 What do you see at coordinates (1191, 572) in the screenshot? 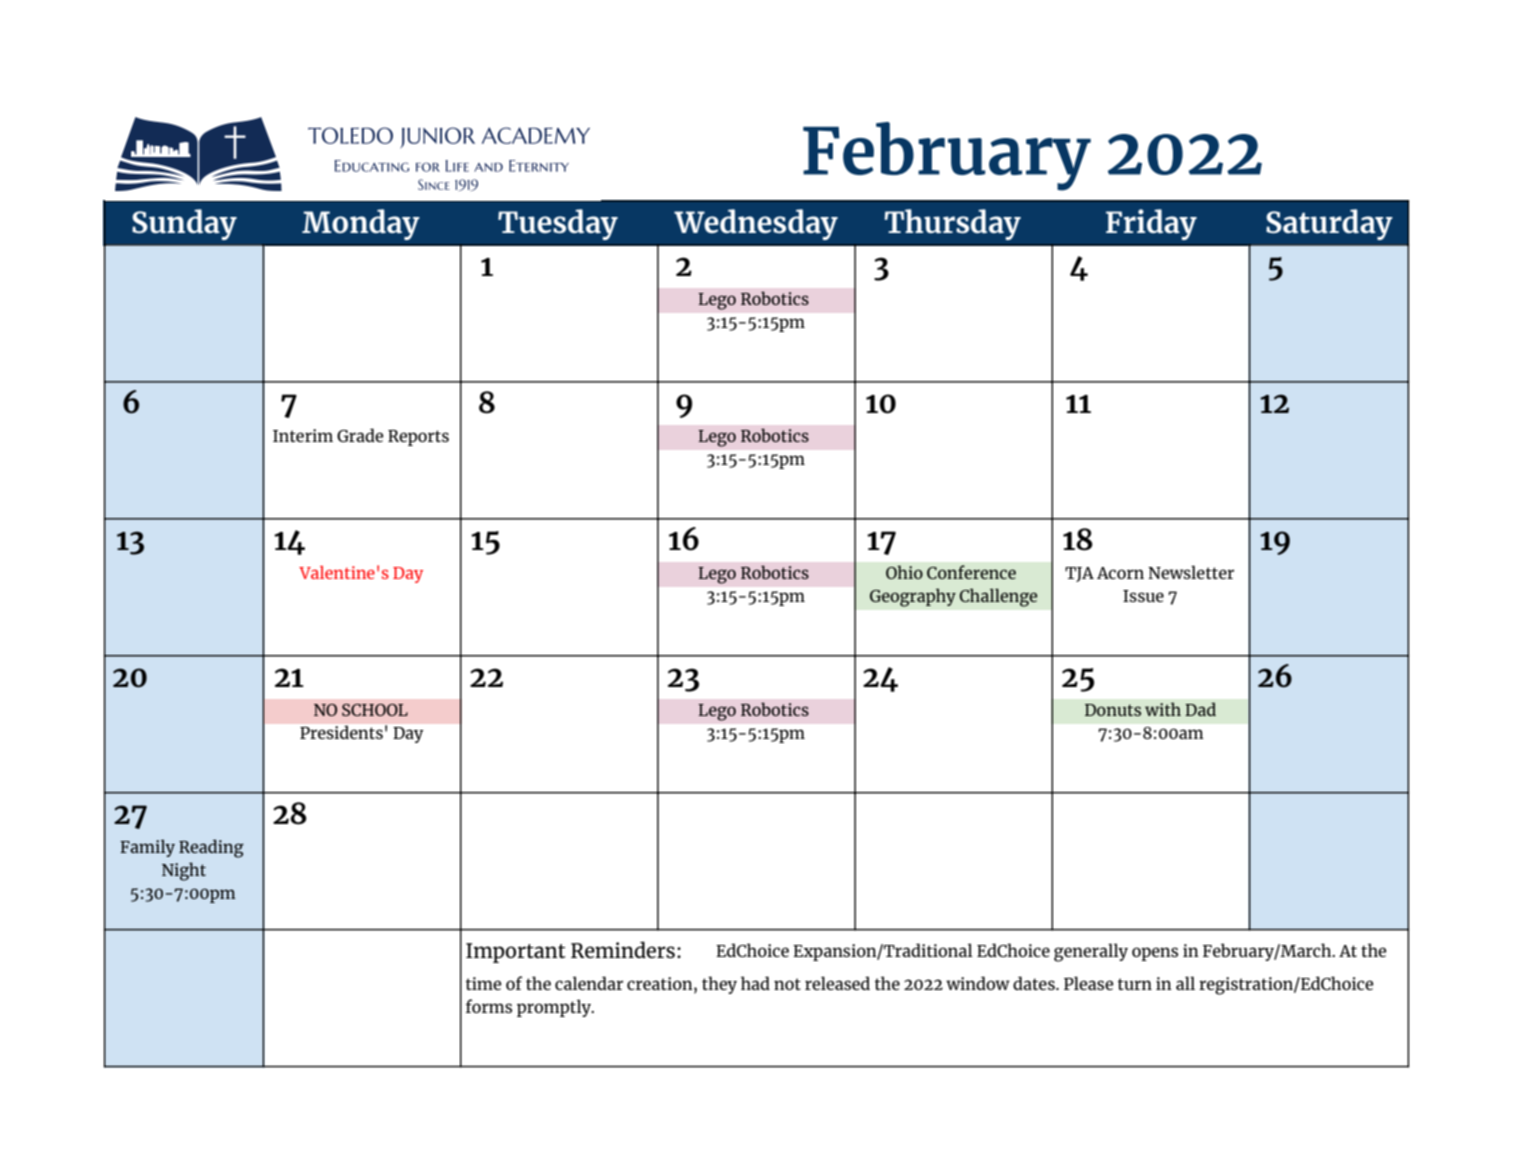
I see `Newsletter` at bounding box center [1191, 572].
